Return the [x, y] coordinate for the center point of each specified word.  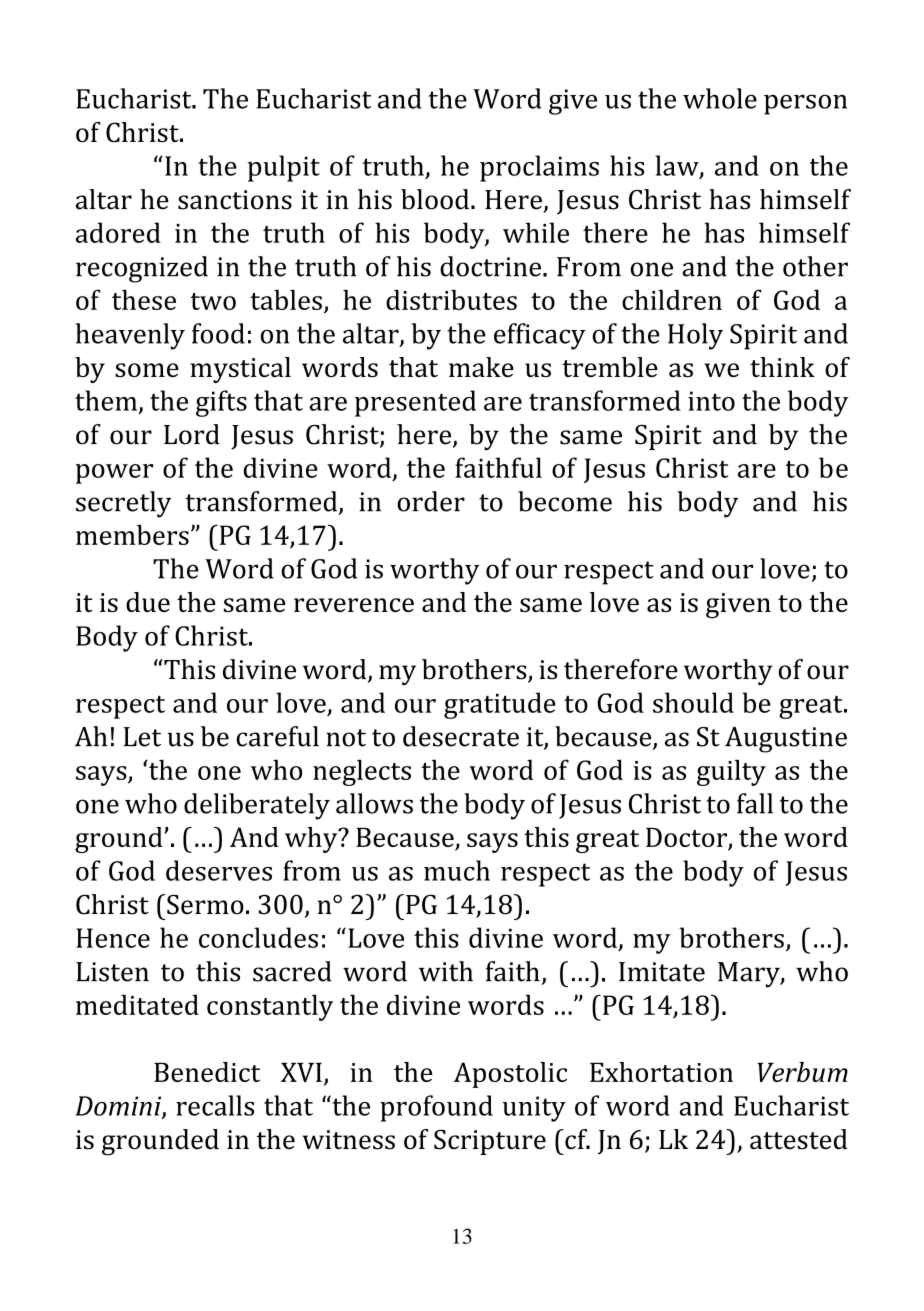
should [693, 702]
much [457, 870]
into [711, 401]
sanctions [235, 200]
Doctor [687, 839]
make [481, 367]
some [147, 370]
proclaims [539, 168]
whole [720, 98]
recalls [215, 1105]
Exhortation [661, 1072]
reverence [354, 605]
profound [436, 1108]
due [148, 602]
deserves [219, 870]
